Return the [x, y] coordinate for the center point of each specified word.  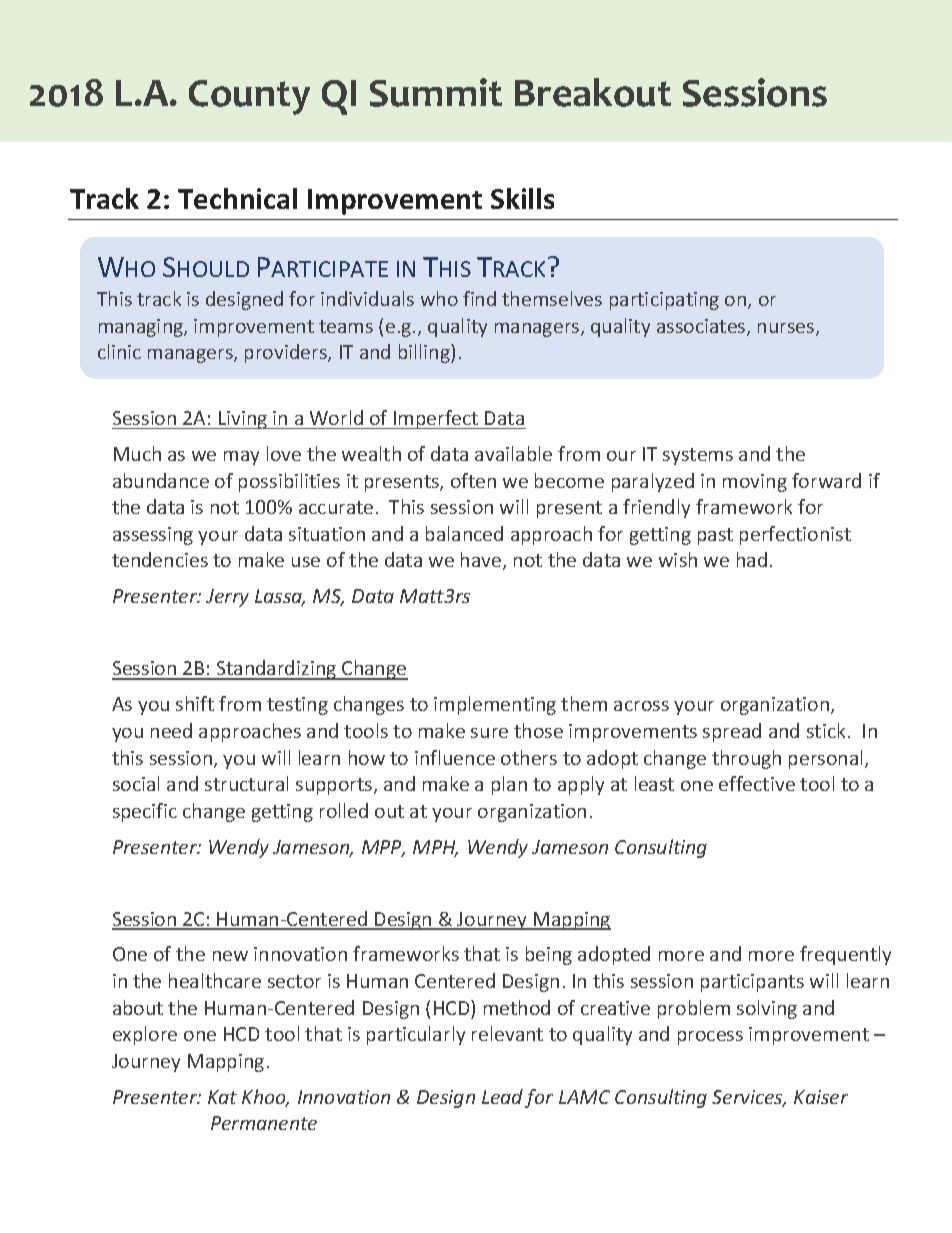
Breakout [593, 92]
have [482, 561]
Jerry [227, 598]
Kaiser [821, 1097]
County [249, 97]
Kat [222, 1097]
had [752, 559]
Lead [502, 1096]
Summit [436, 92]
